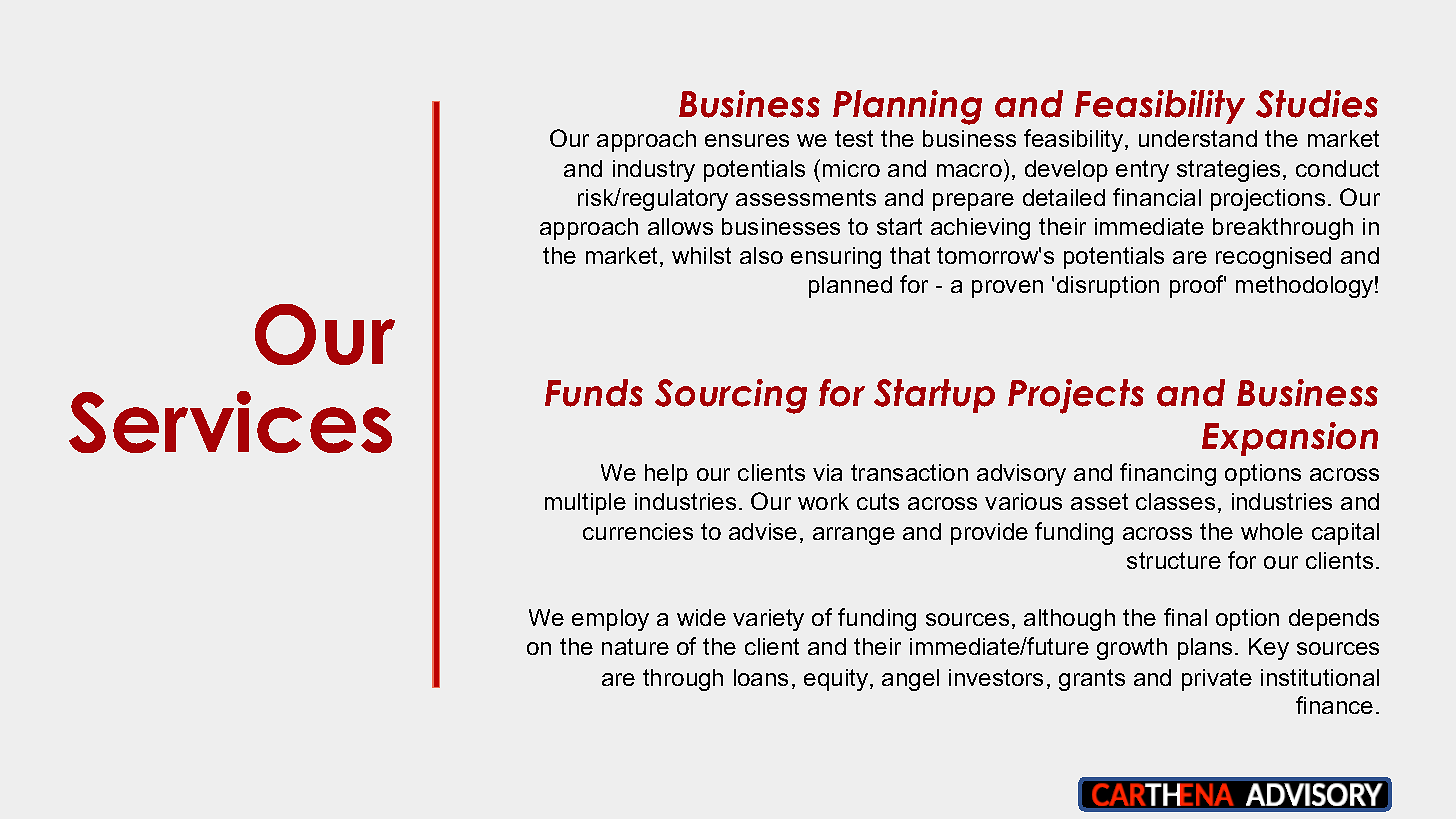 The image size is (1456, 819). I want to click on classes, so click(1175, 501).
